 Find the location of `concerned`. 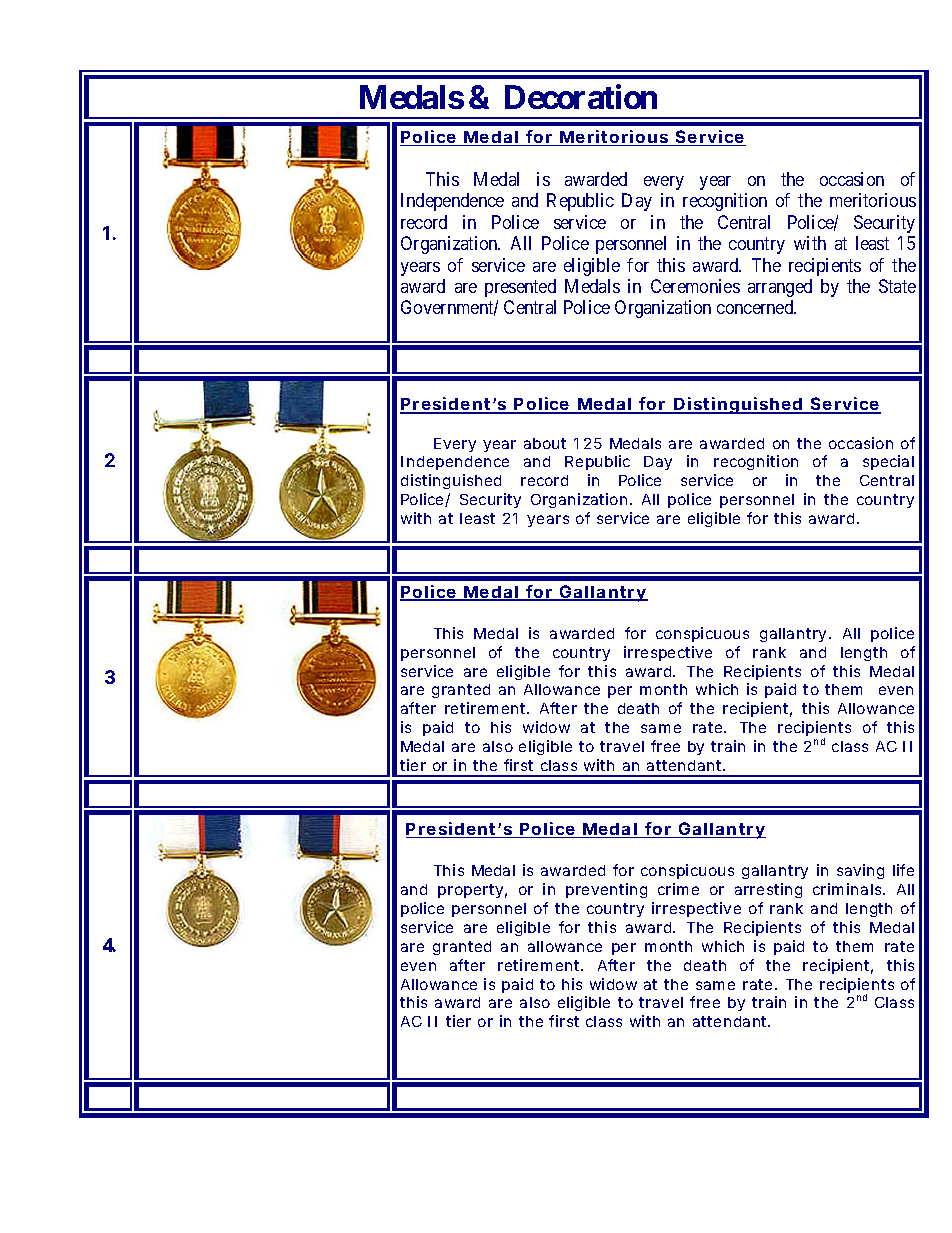

concerned is located at coordinates (756, 307).
